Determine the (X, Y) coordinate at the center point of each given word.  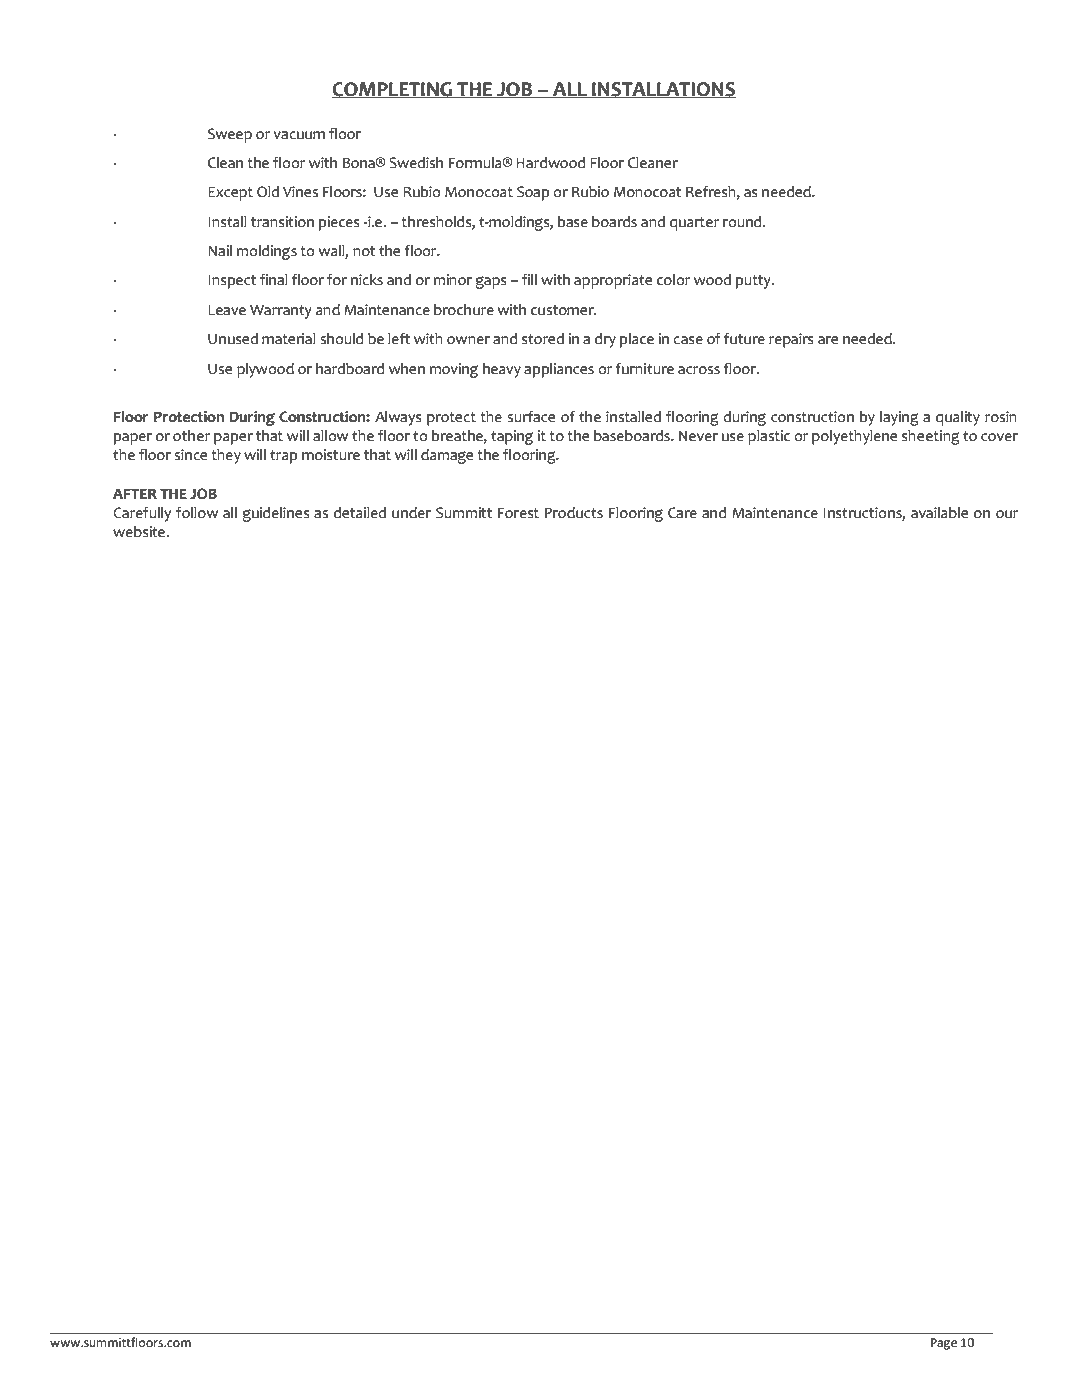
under (411, 513)
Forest (518, 513)
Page (944, 1344)
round (743, 222)
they (226, 456)
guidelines (276, 514)
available (939, 513)
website (140, 532)
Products (574, 513)
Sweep (230, 135)
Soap (533, 193)
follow (197, 513)
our (1007, 514)
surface (531, 417)
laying (899, 418)
